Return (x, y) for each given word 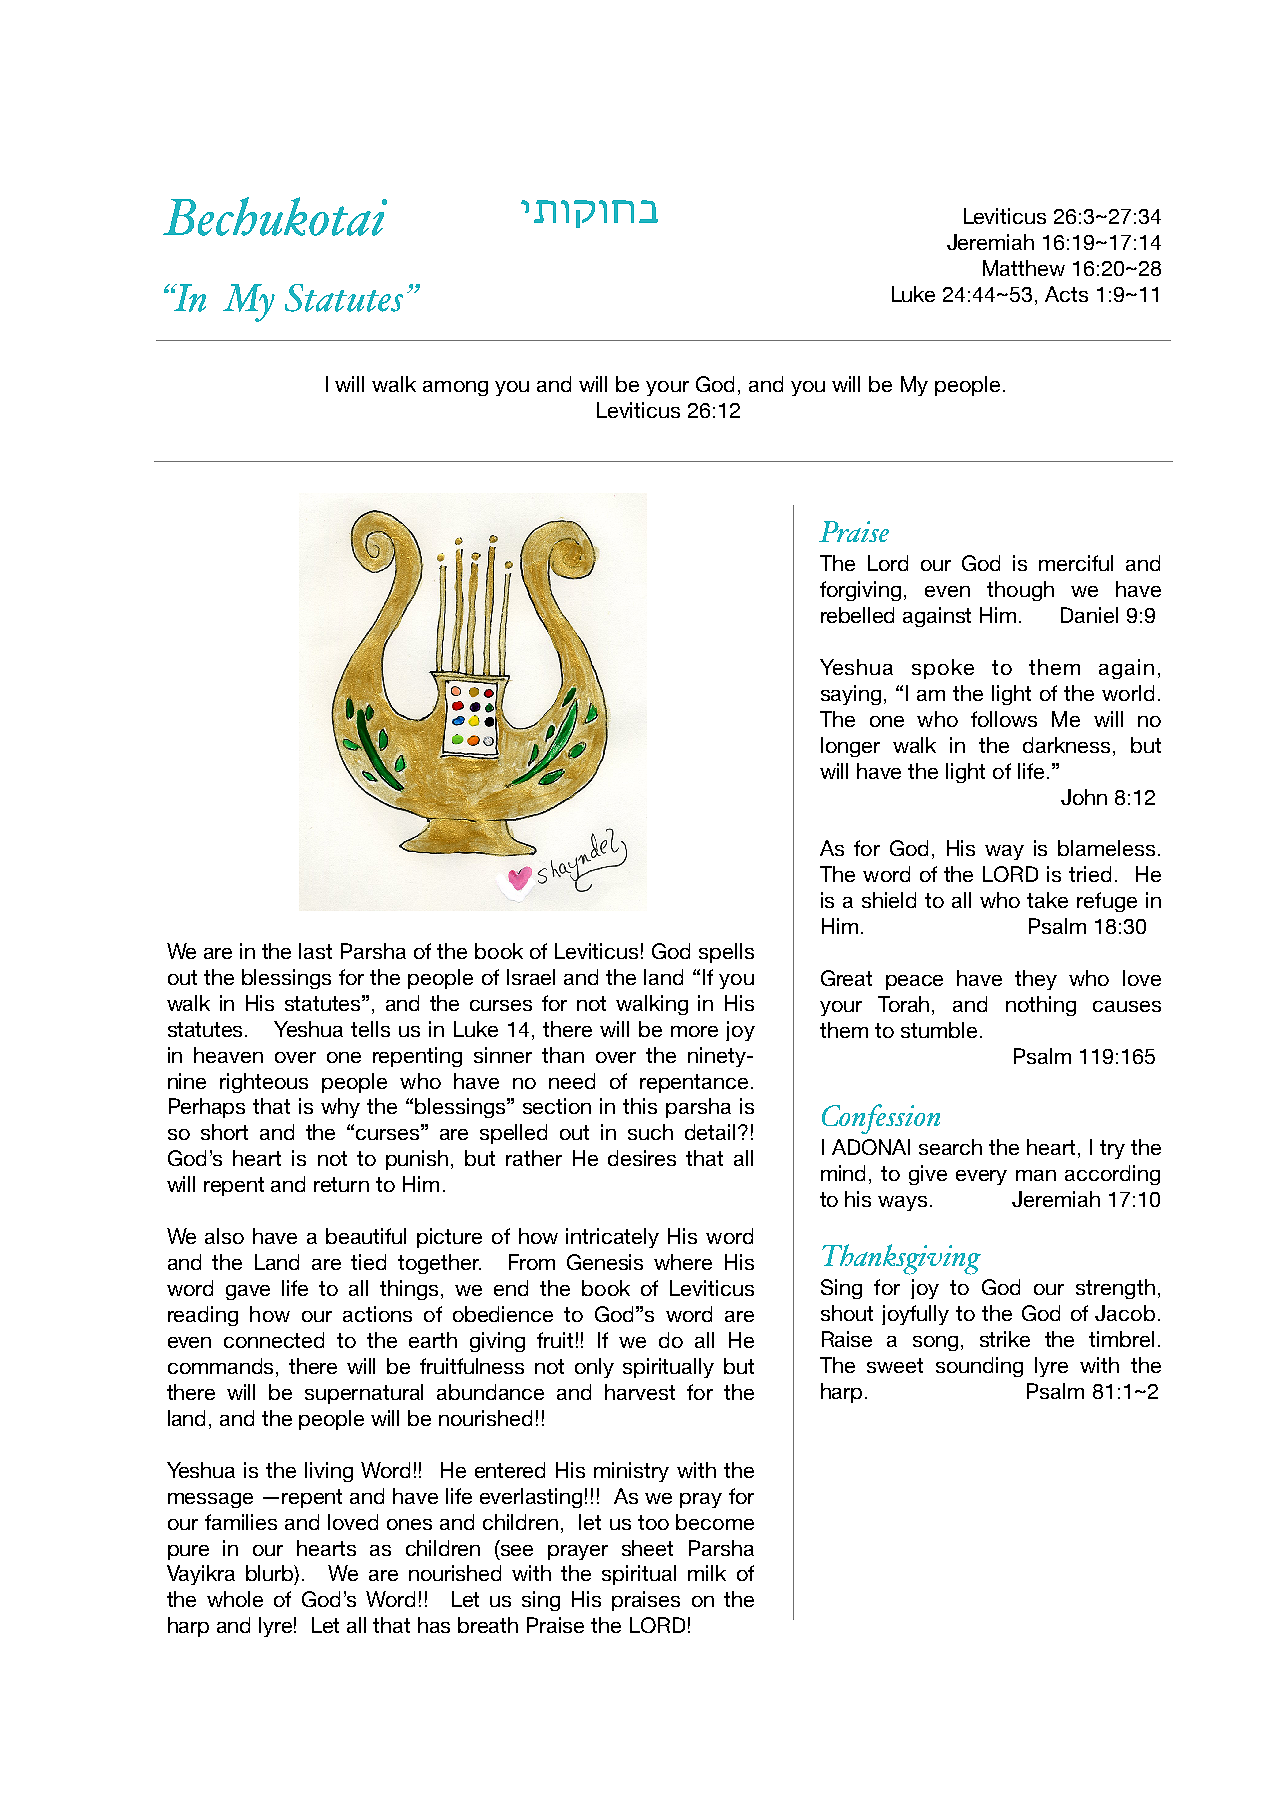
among (455, 388)
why (340, 1108)
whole (235, 1599)
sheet (647, 1548)
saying (851, 695)
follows (1004, 719)
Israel (531, 977)
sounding (979, 1367)
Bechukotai (275, 216)
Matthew (1024, 268)
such (650, 1132)
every (981, 1177)
